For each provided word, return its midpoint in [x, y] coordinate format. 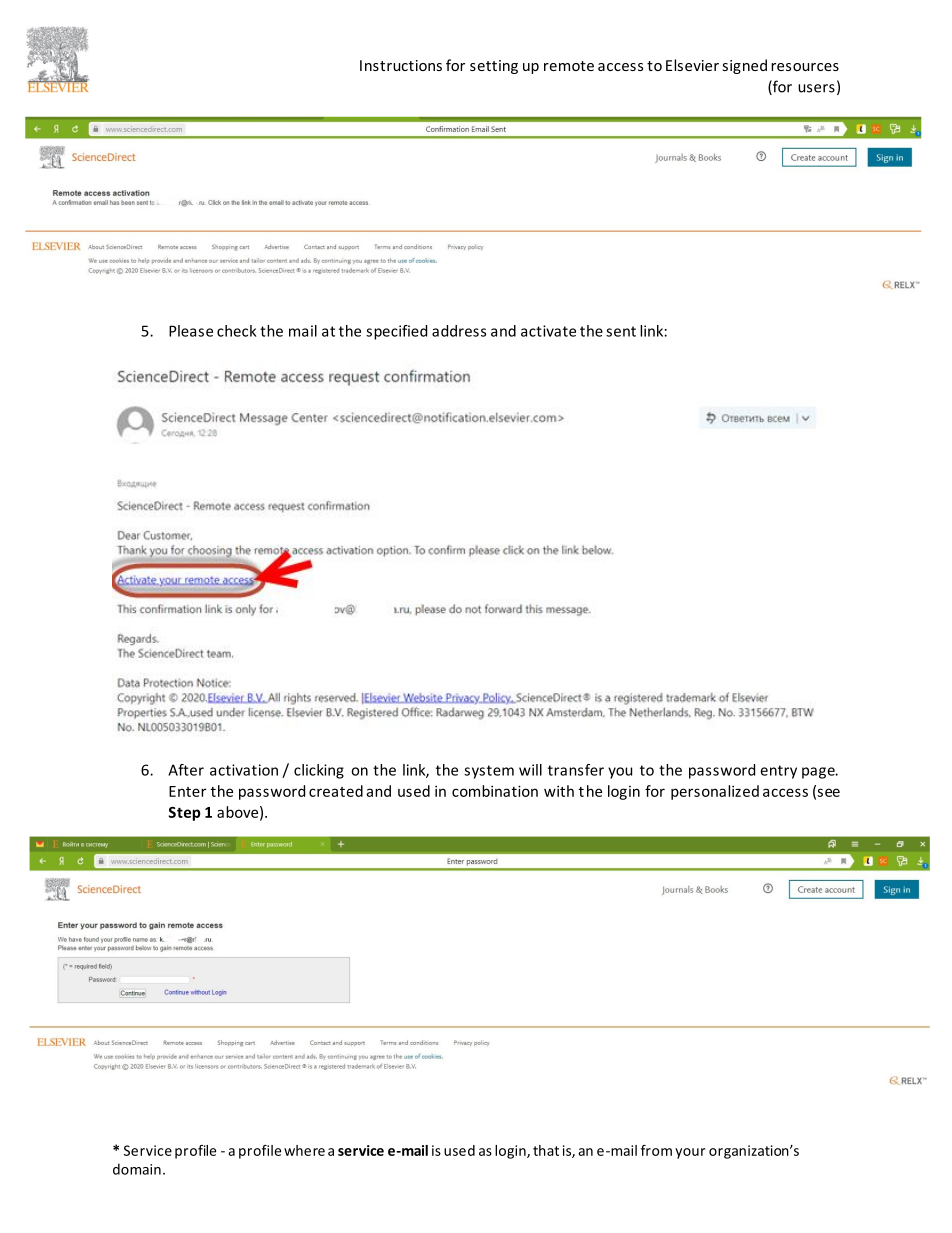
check [236, 331]
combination [495, 791]
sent [621, 331]
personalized [715, 792]
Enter [187, 791]
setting [494, 67]
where [304, 1150]
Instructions [401, 65]
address [459, 331]
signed [744, 66]
